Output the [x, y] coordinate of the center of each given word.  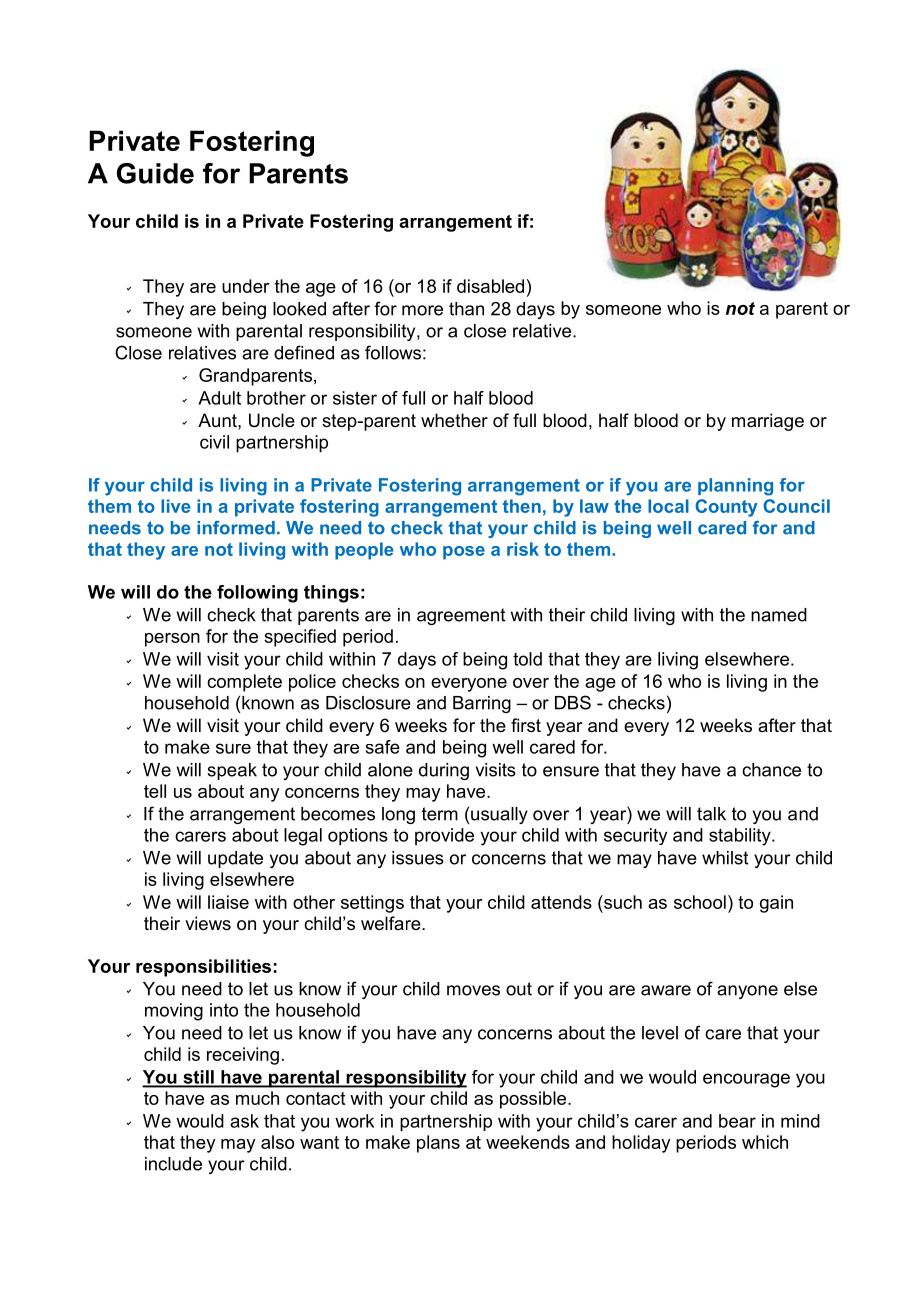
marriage [768, 422]
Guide [155, 173]
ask [244, 1121]
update [235, 859]
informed [236, 528]
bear [737, 1121]
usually [499, 815]
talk [711, 814]
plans [438, 1144]
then [522, 506]
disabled [490, 286]
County [726, 508]
